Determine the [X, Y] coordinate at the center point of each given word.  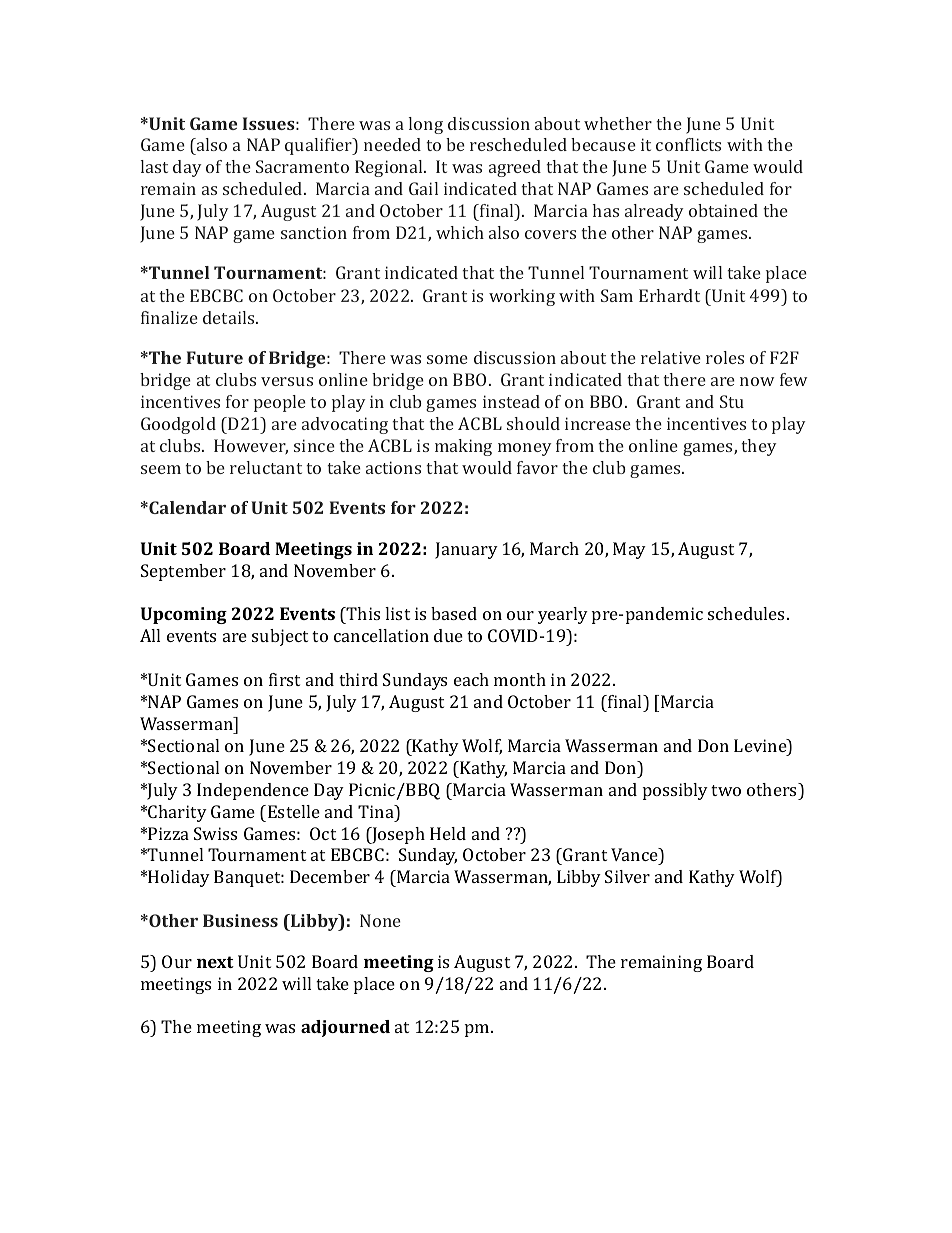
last [154, 166]
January [466, 550]
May [629, 550]
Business [240, 920]
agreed [515, 168]
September [183, 572]
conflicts [688, 144]
